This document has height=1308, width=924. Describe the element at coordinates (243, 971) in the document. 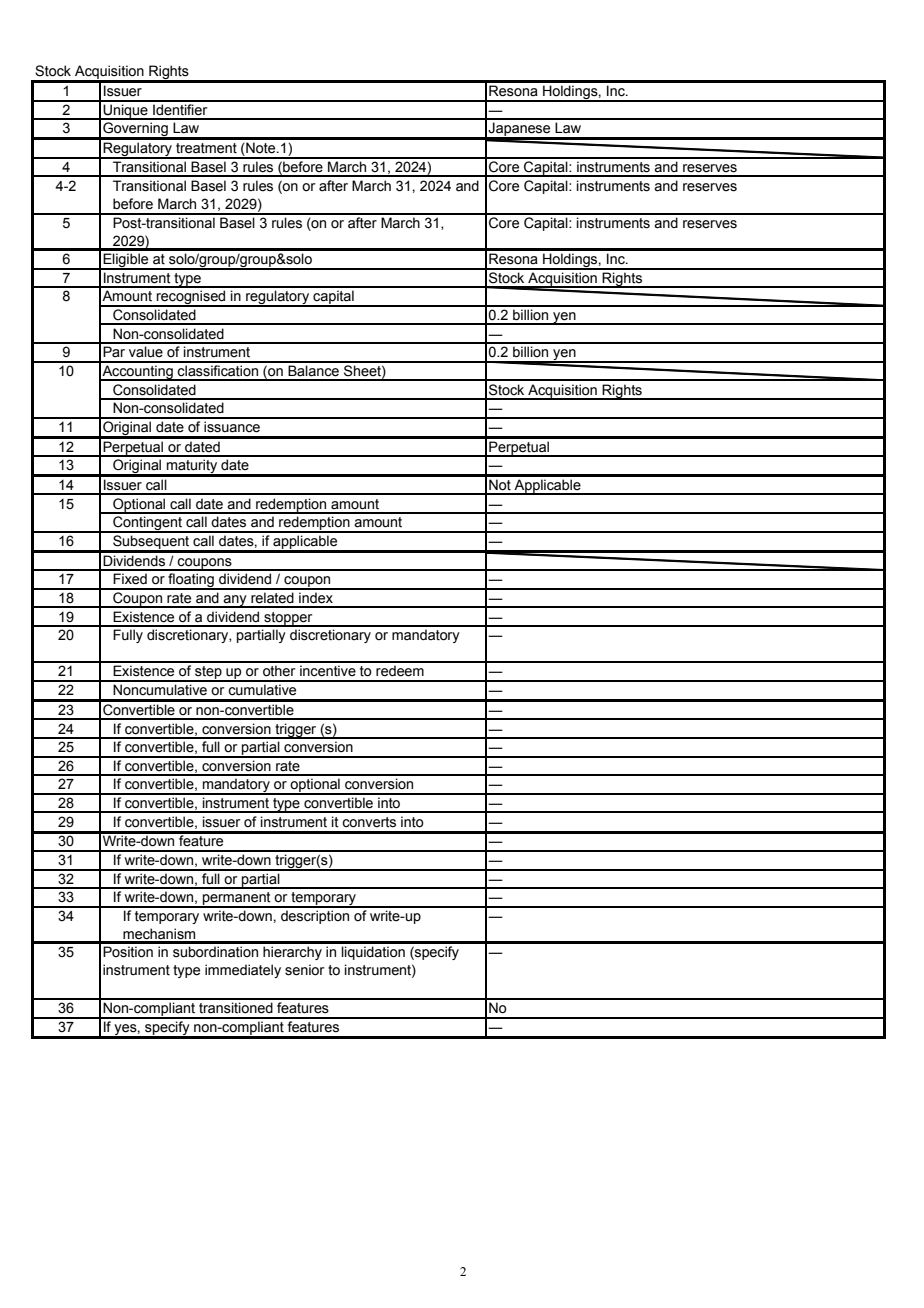

I see `immediately` at that location.
